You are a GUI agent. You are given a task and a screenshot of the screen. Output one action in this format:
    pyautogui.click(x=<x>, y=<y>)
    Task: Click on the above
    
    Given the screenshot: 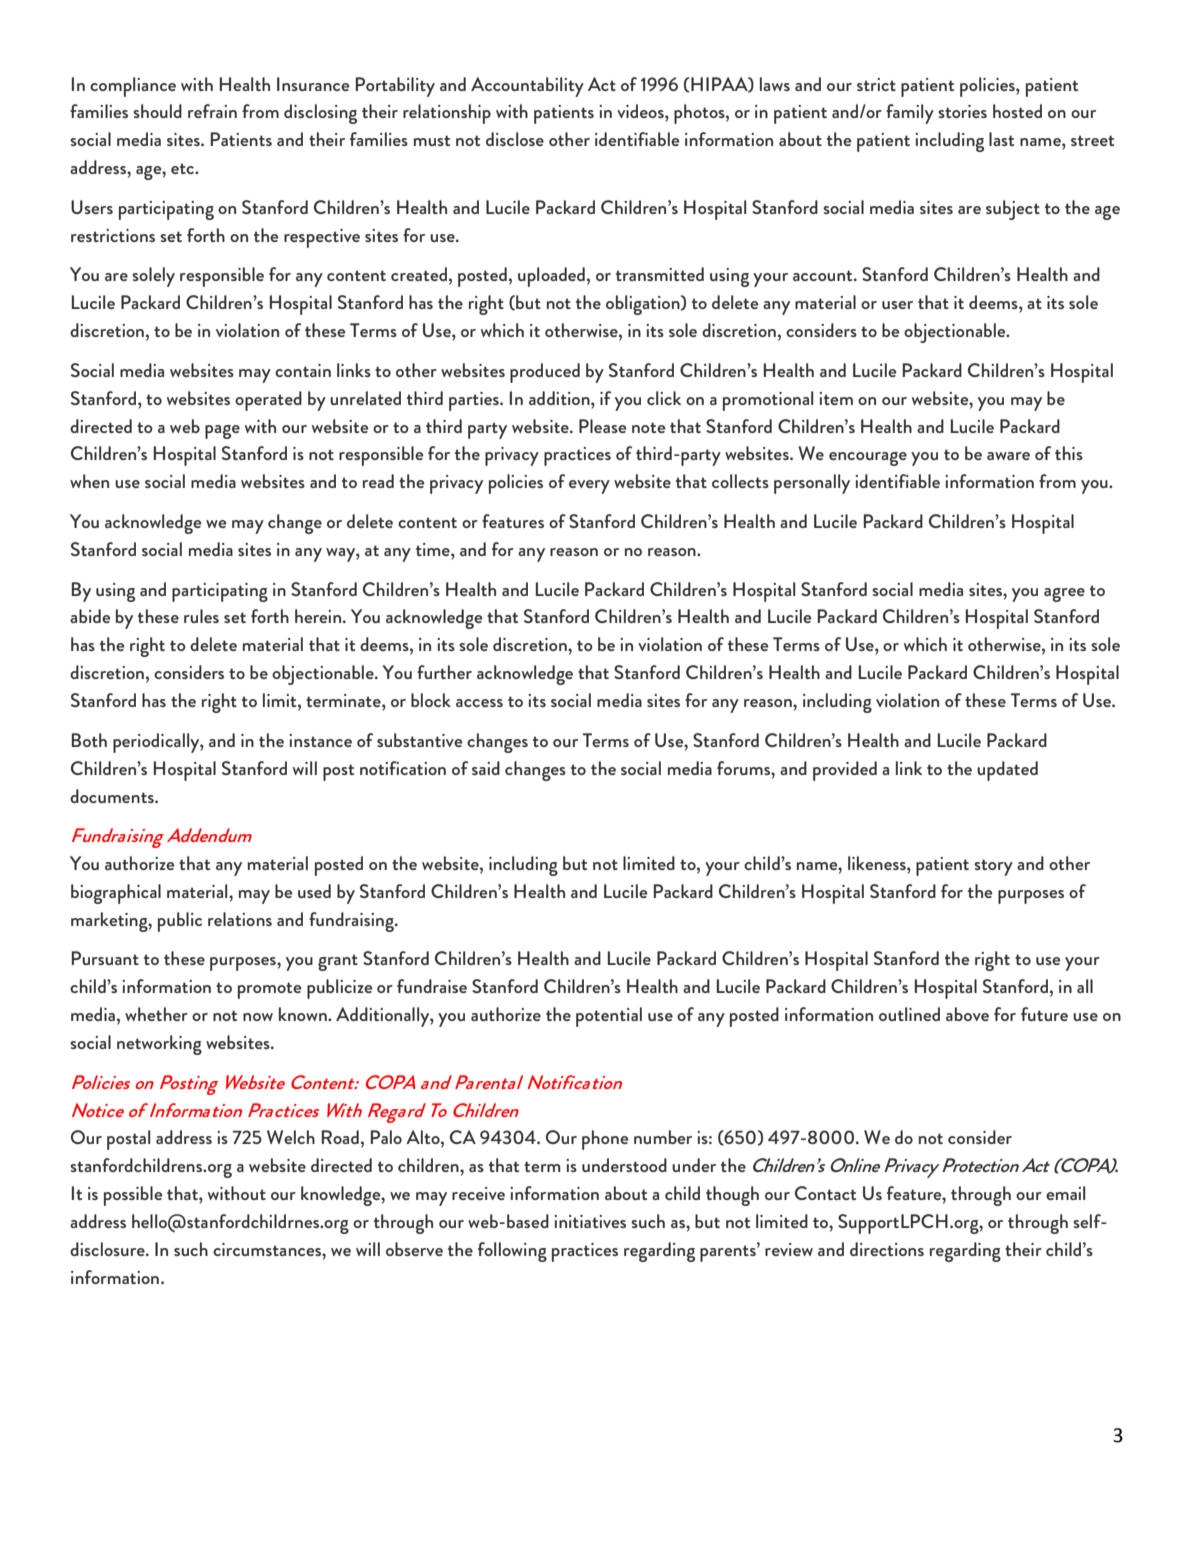 What is the action you would take?
    pyautogui.click(x=967, y=1014)
